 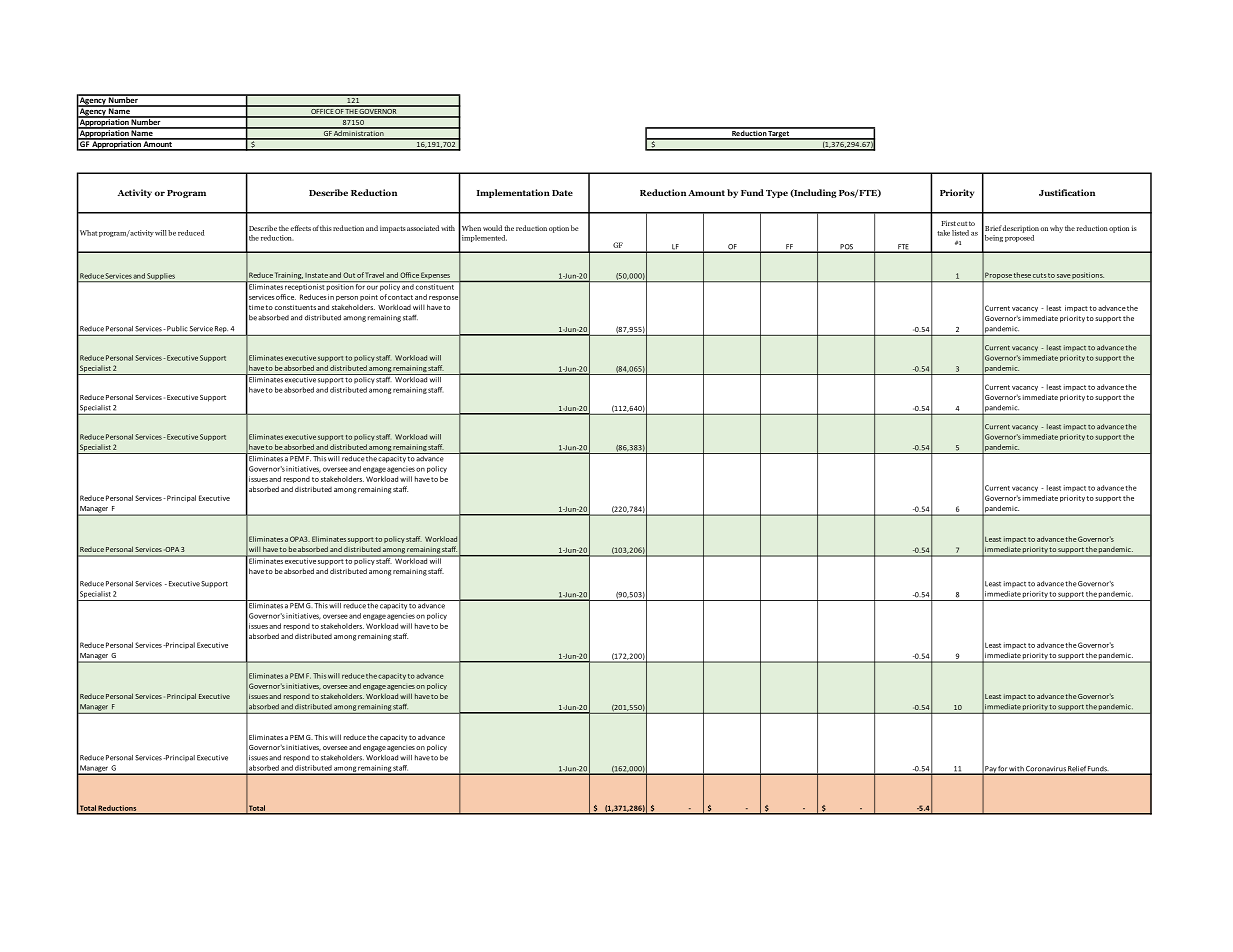 What do you see at coordinates (1046, 770) in the page?
I see `Coronavirus` at bounding box center [1046, 770].
